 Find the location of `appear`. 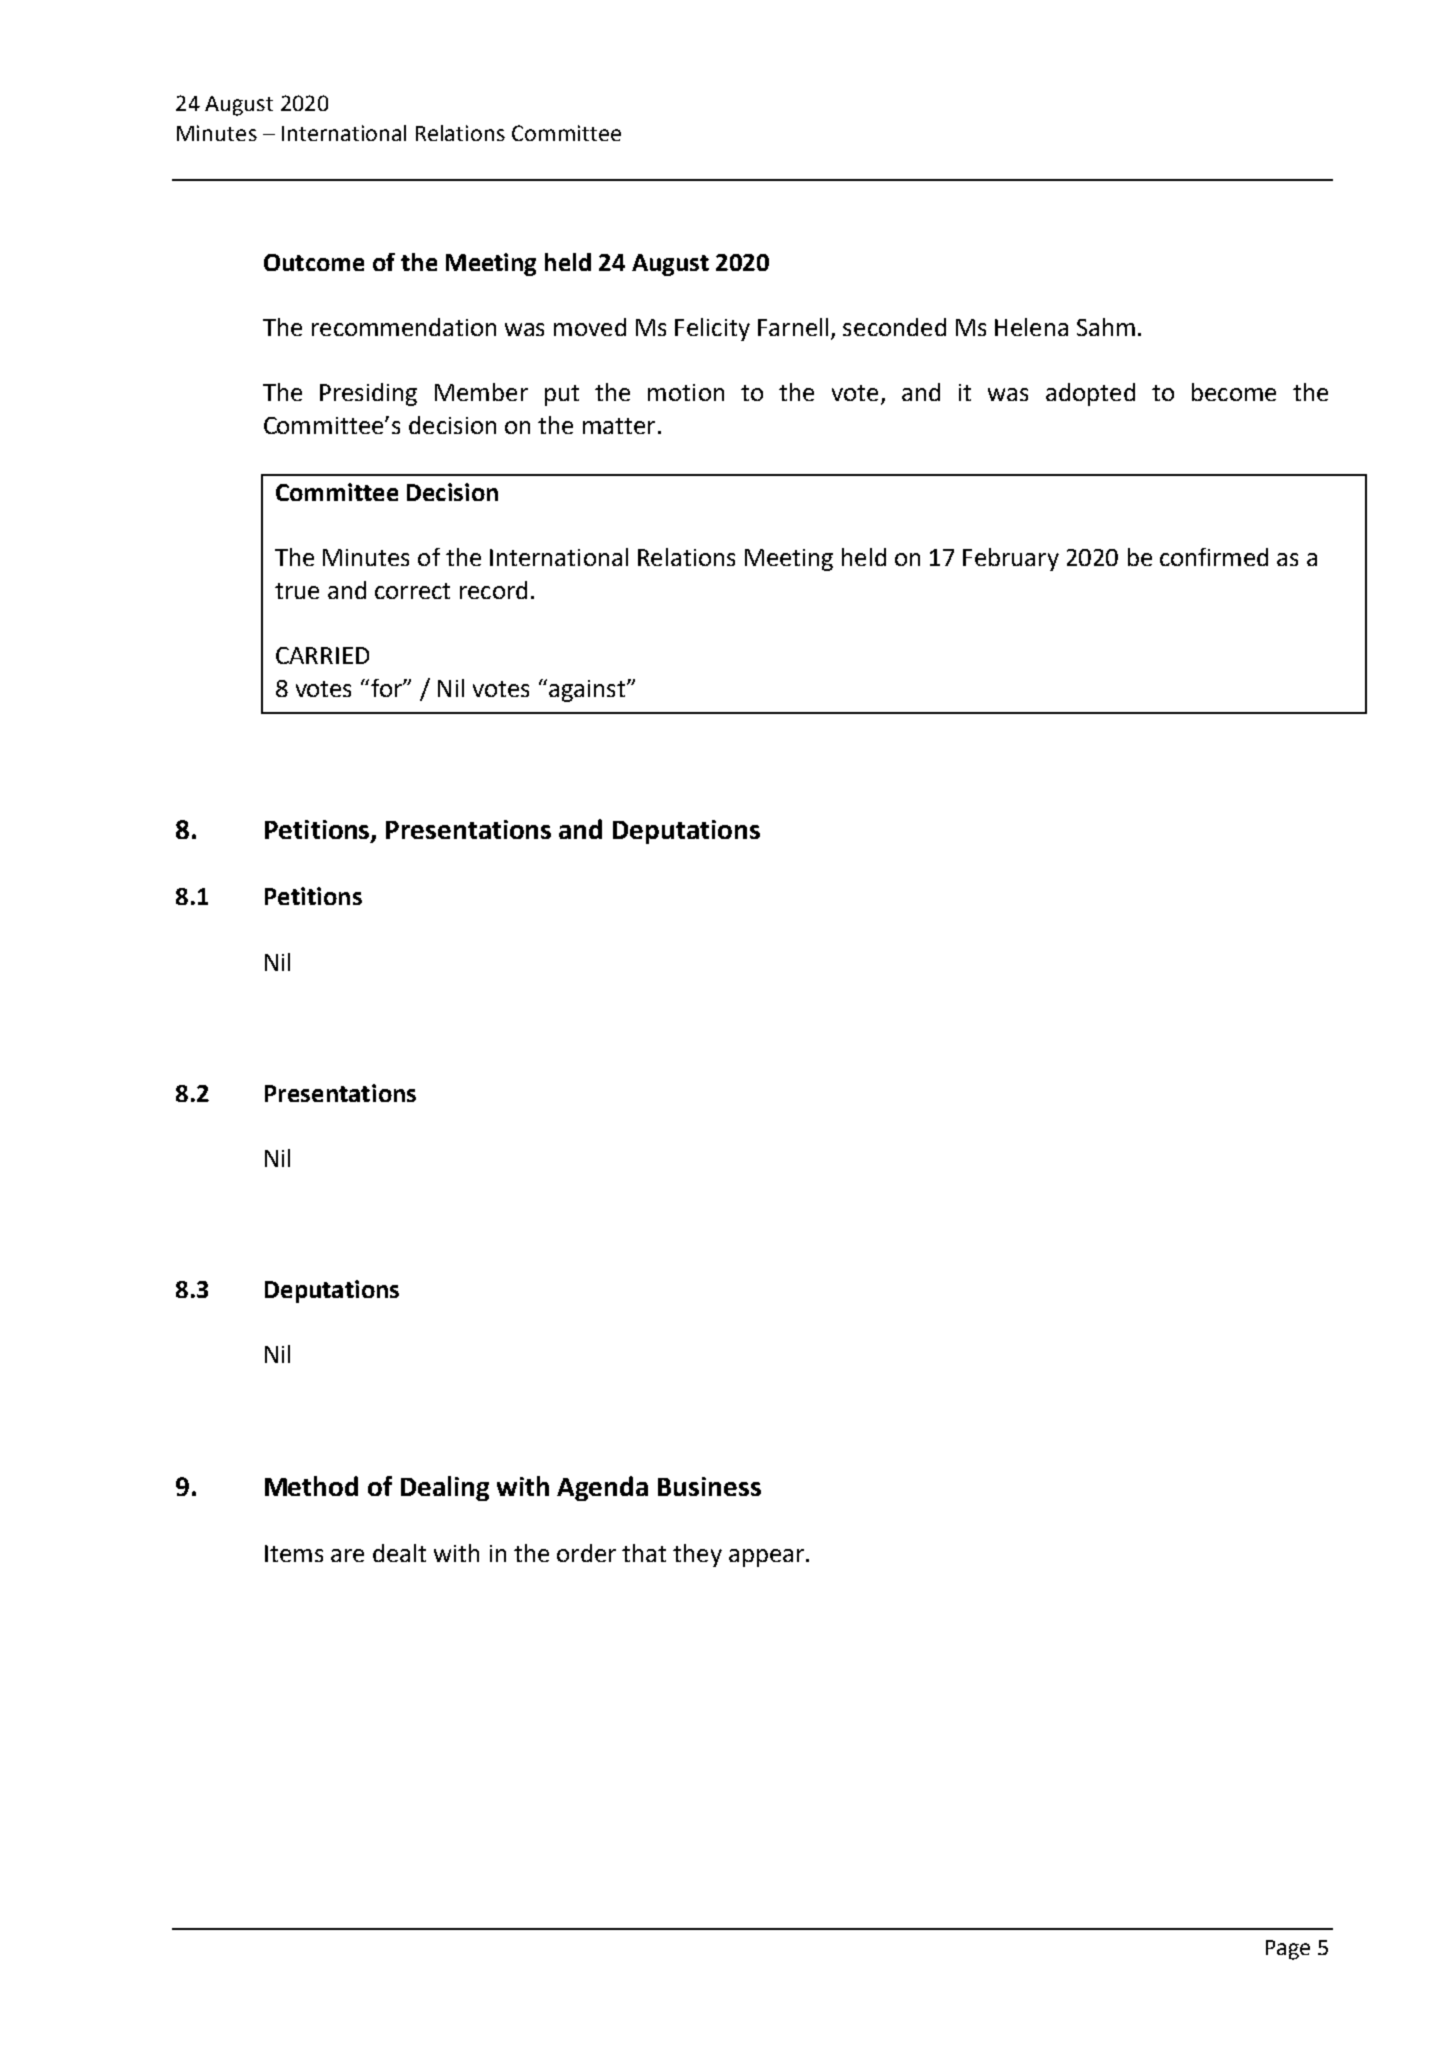

appear is located at coordinates (766, 1558).
